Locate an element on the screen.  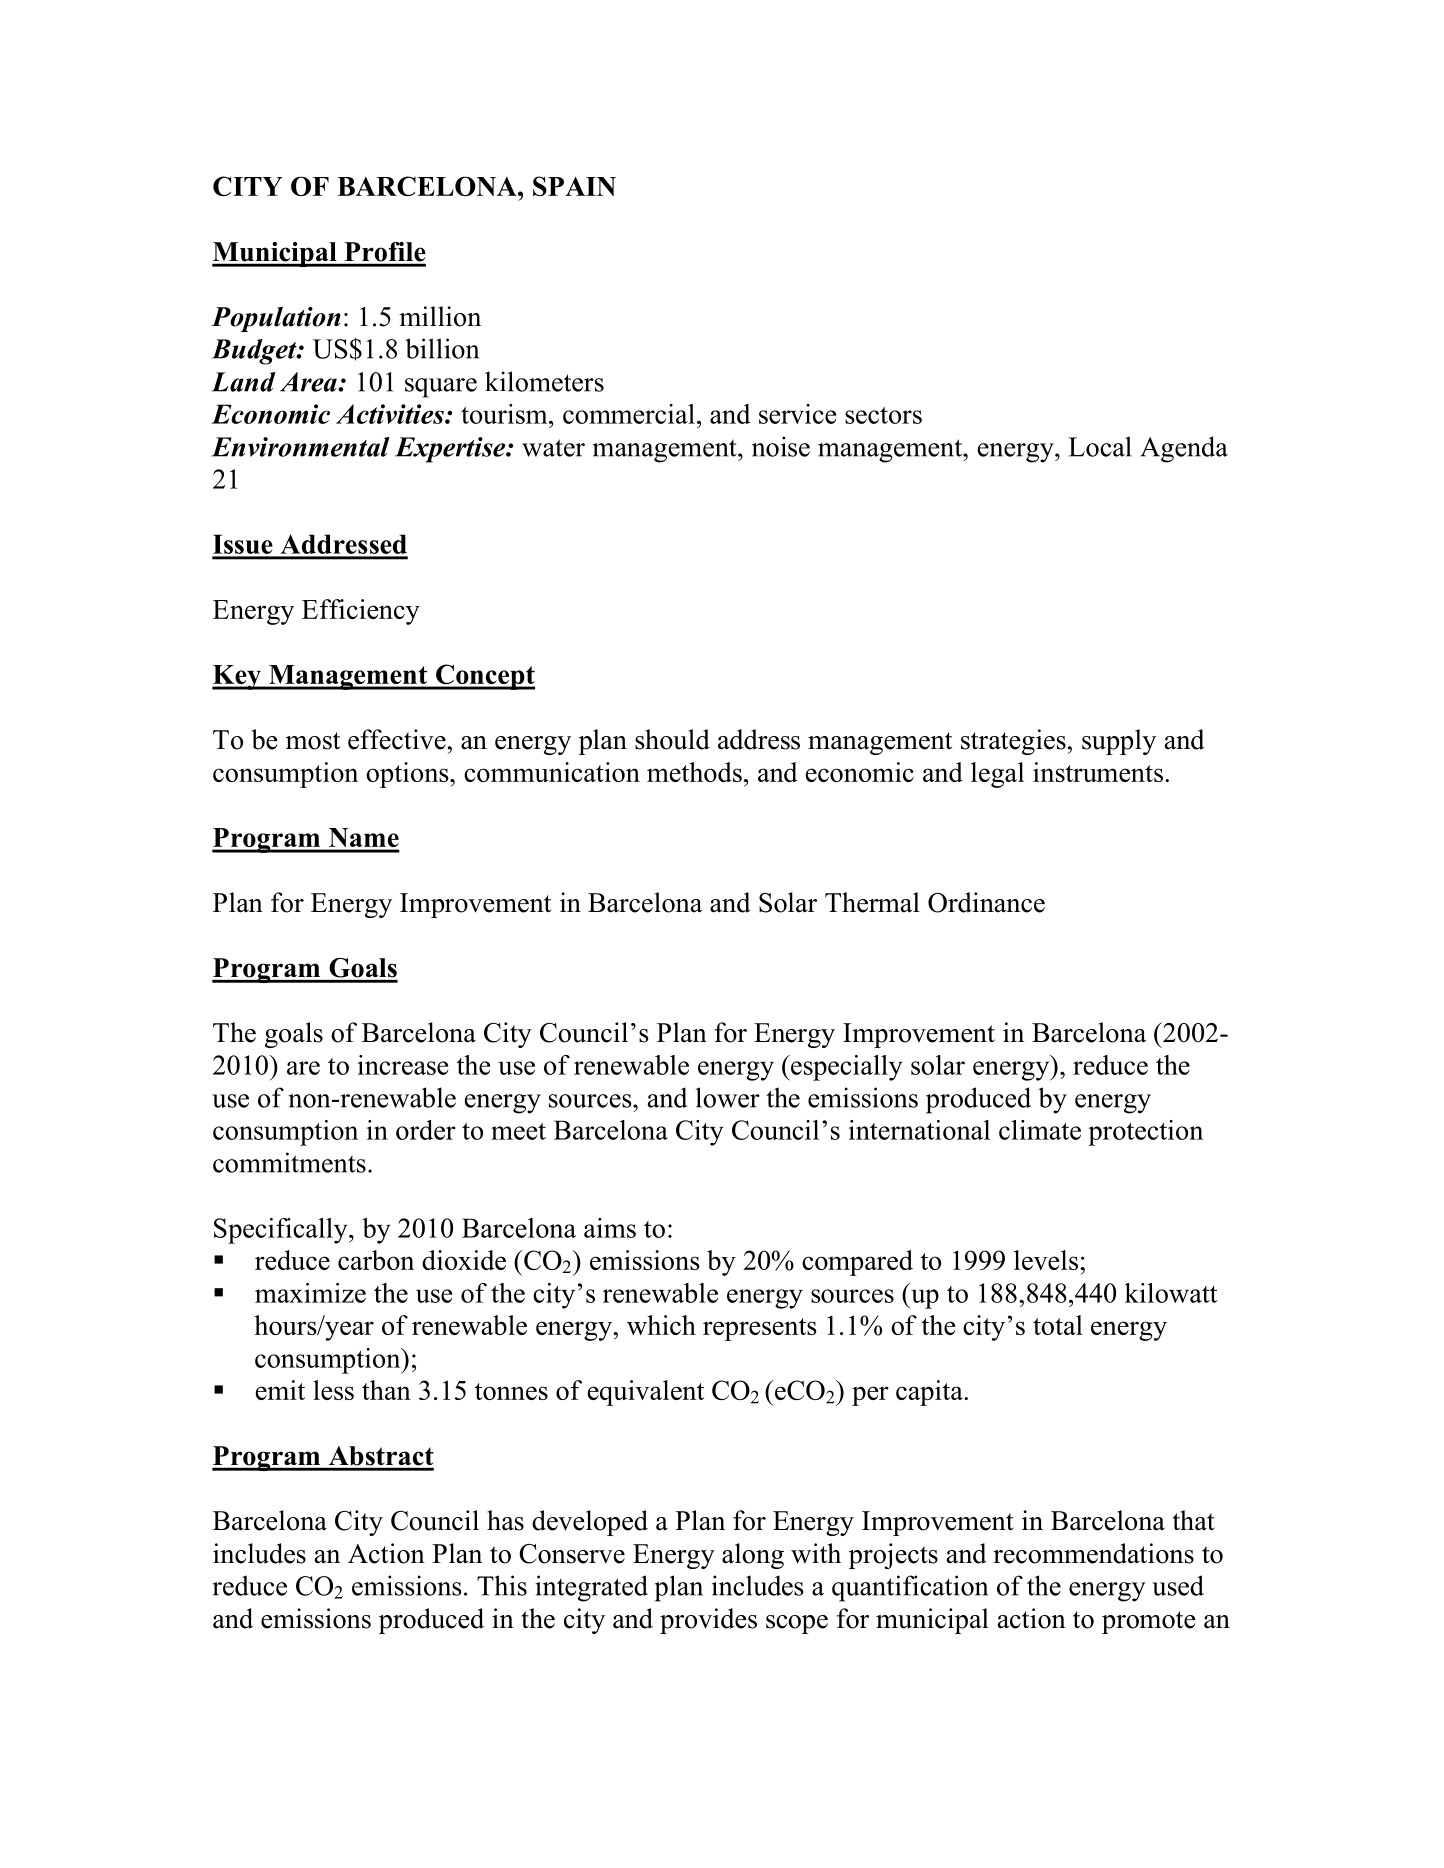
order is located at coordinates (426, 1130).
